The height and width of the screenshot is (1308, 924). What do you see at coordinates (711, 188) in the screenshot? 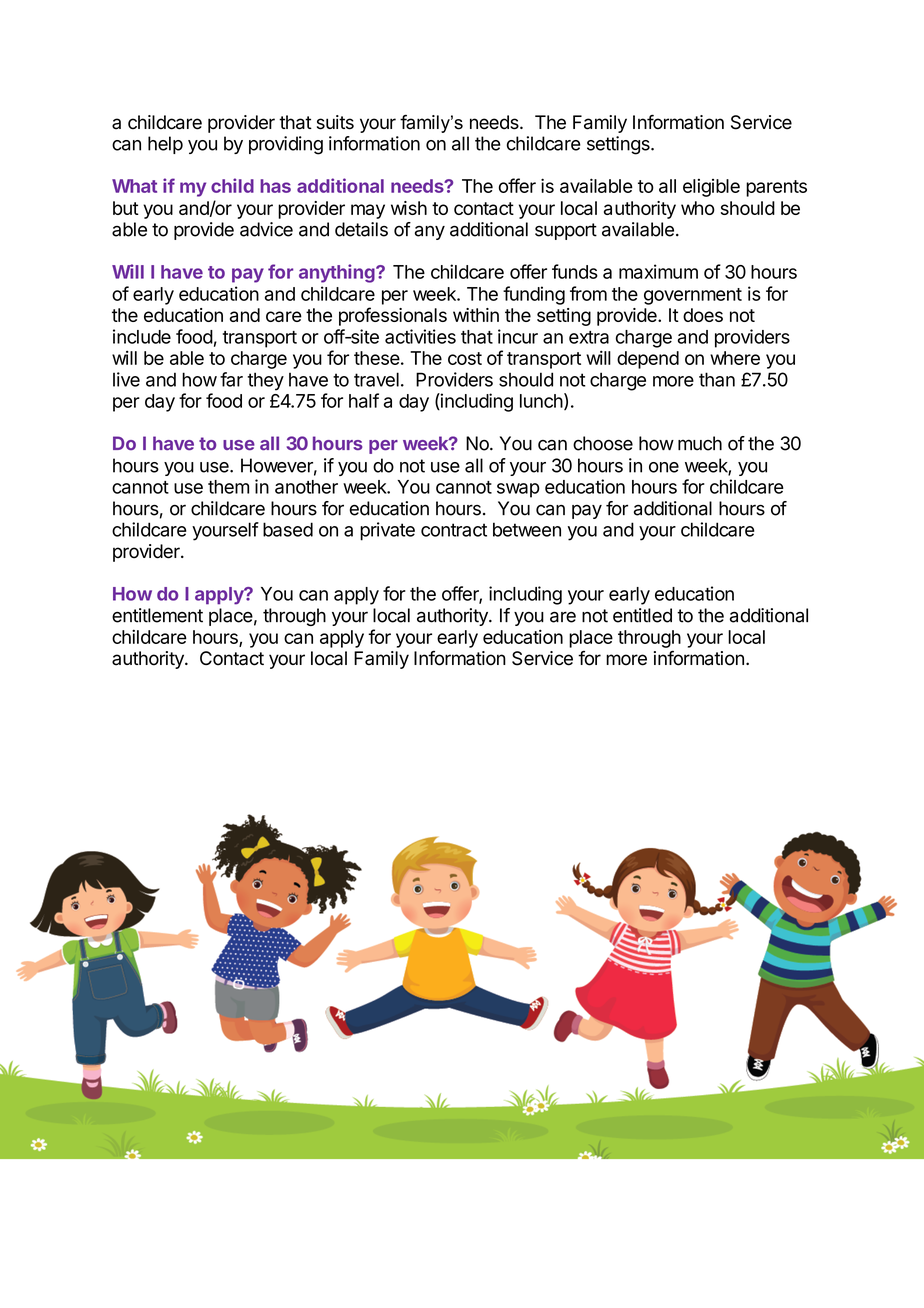
I see `eligible` at bounding box center [711, 188].
